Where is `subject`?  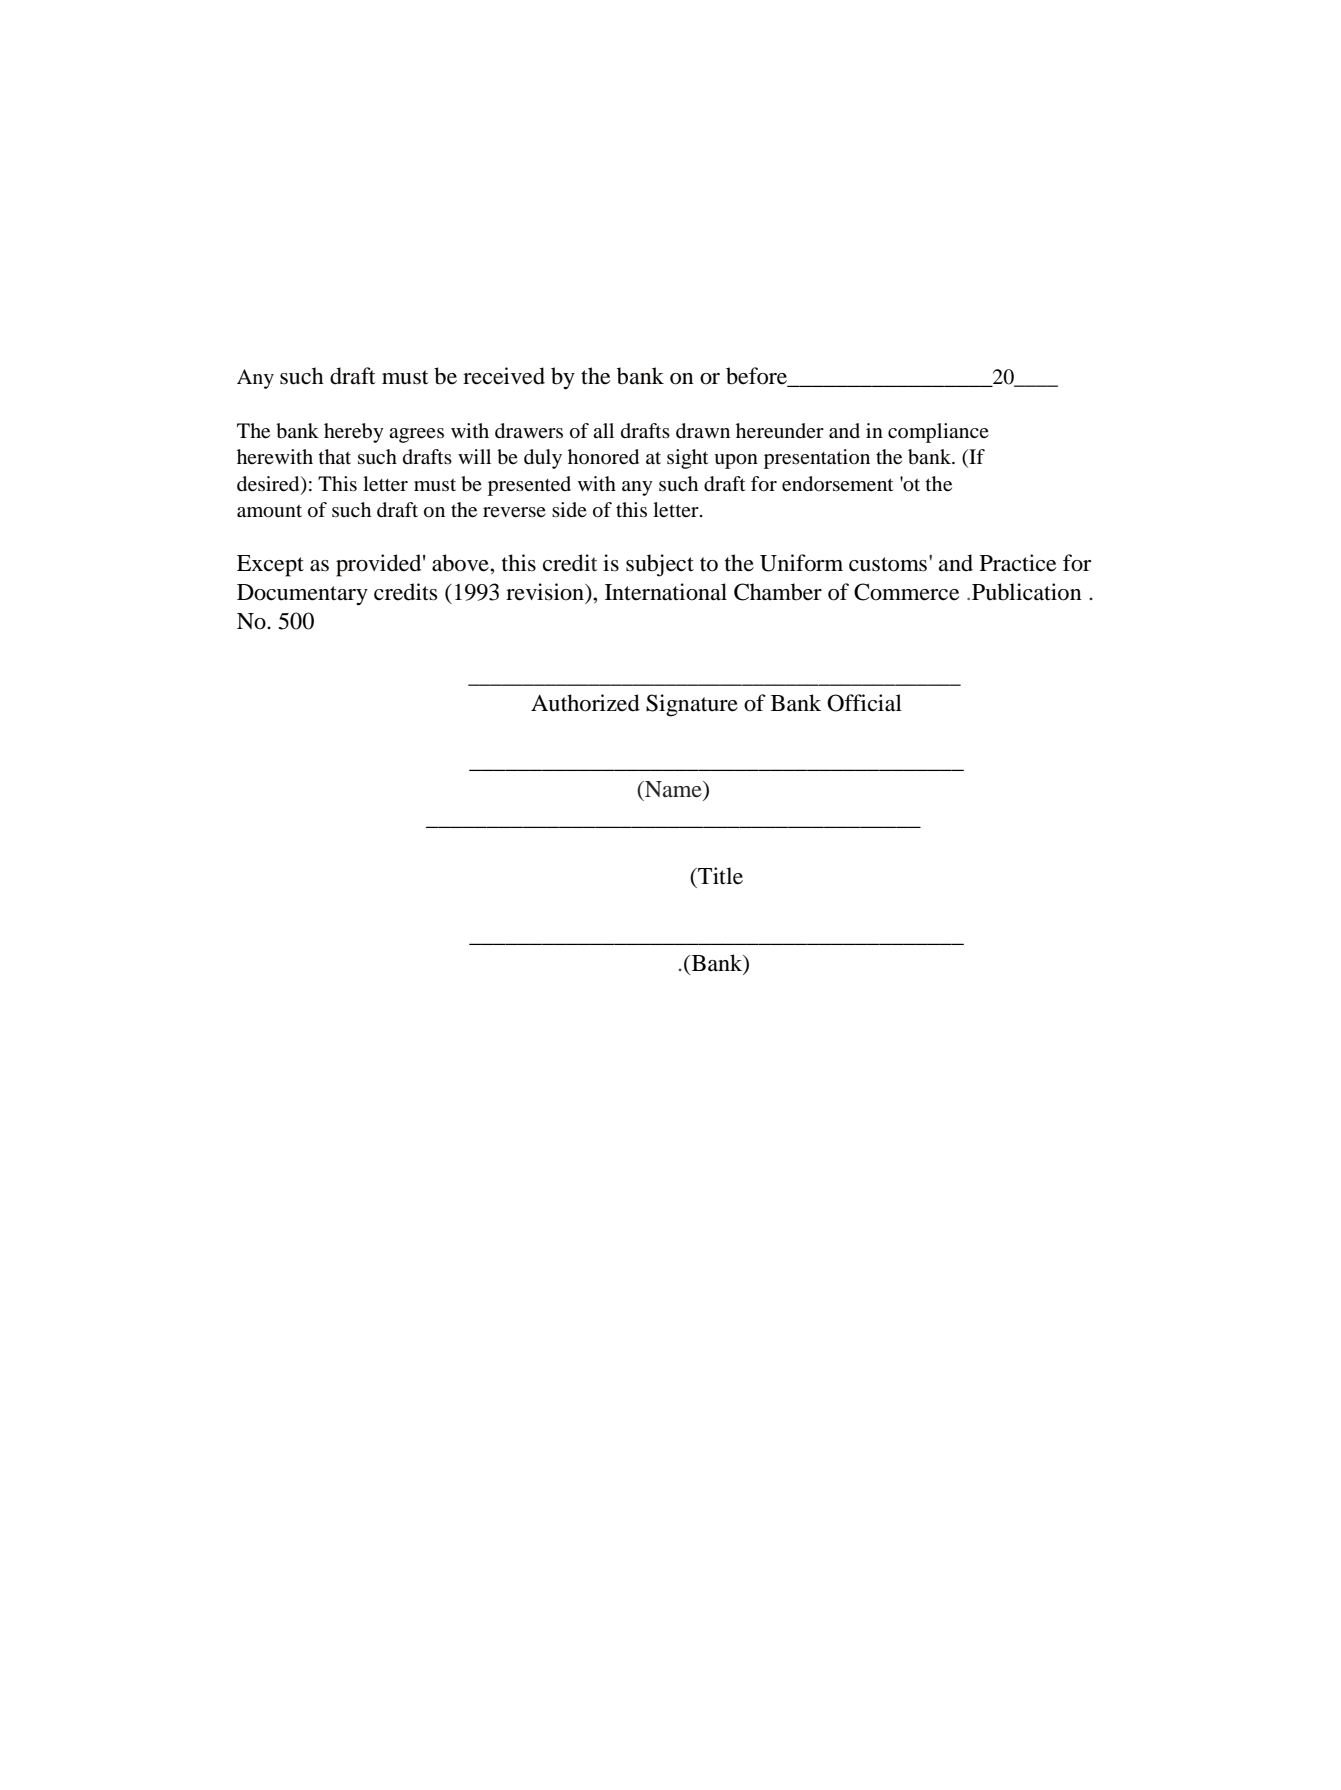
subject is located at coordinates (660, 565).
